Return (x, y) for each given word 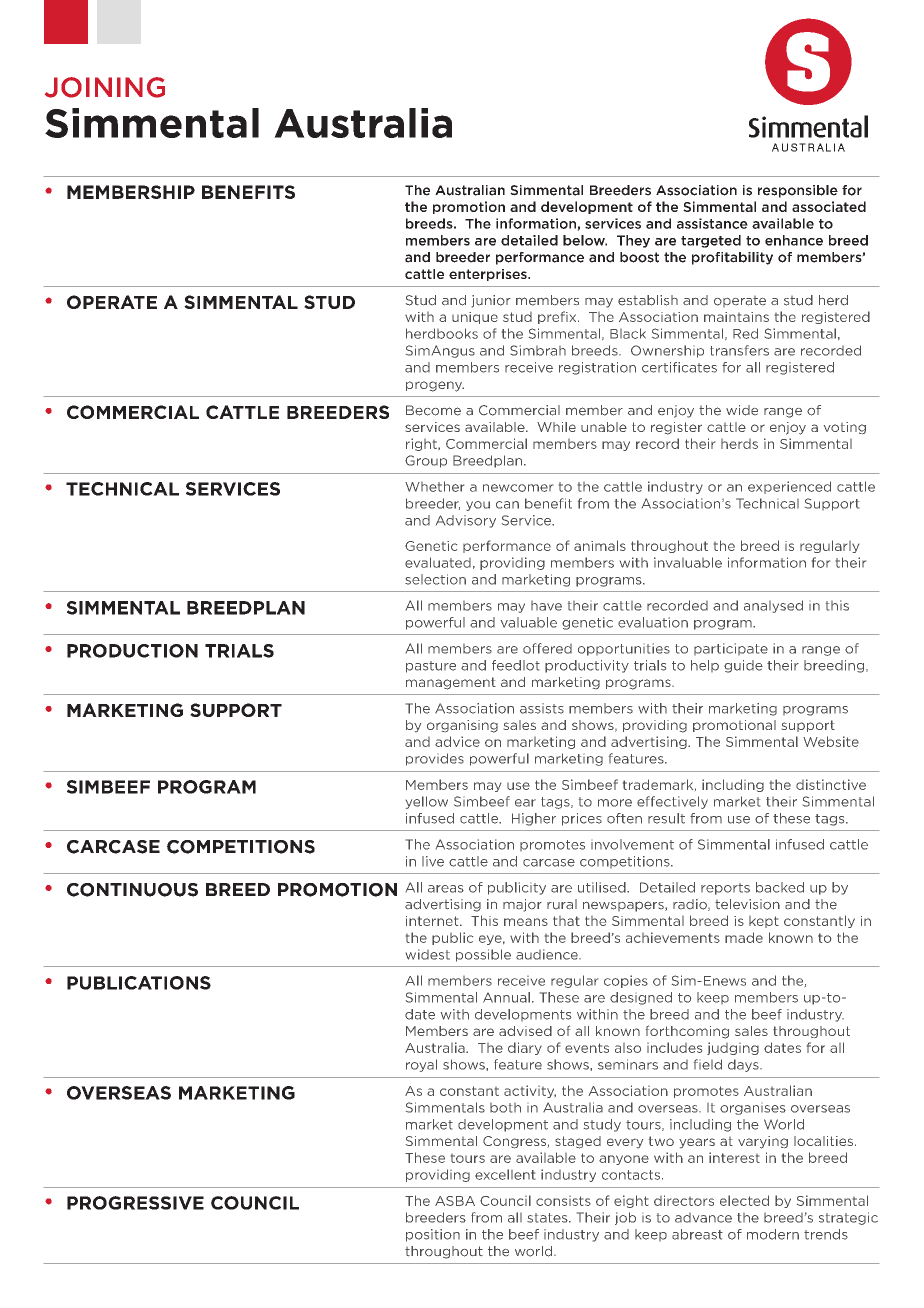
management (451, 683)
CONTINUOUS (132, 890)
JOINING (105, 87)
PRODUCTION (132, 651)
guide (743, 666)
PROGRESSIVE (135, 1203)
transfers (739, 350)
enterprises (489, 275)
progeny (435, 386)
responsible (798, 191)
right (422, 444)
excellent (505, 1174)
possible (483, 955)
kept (764, 922)
